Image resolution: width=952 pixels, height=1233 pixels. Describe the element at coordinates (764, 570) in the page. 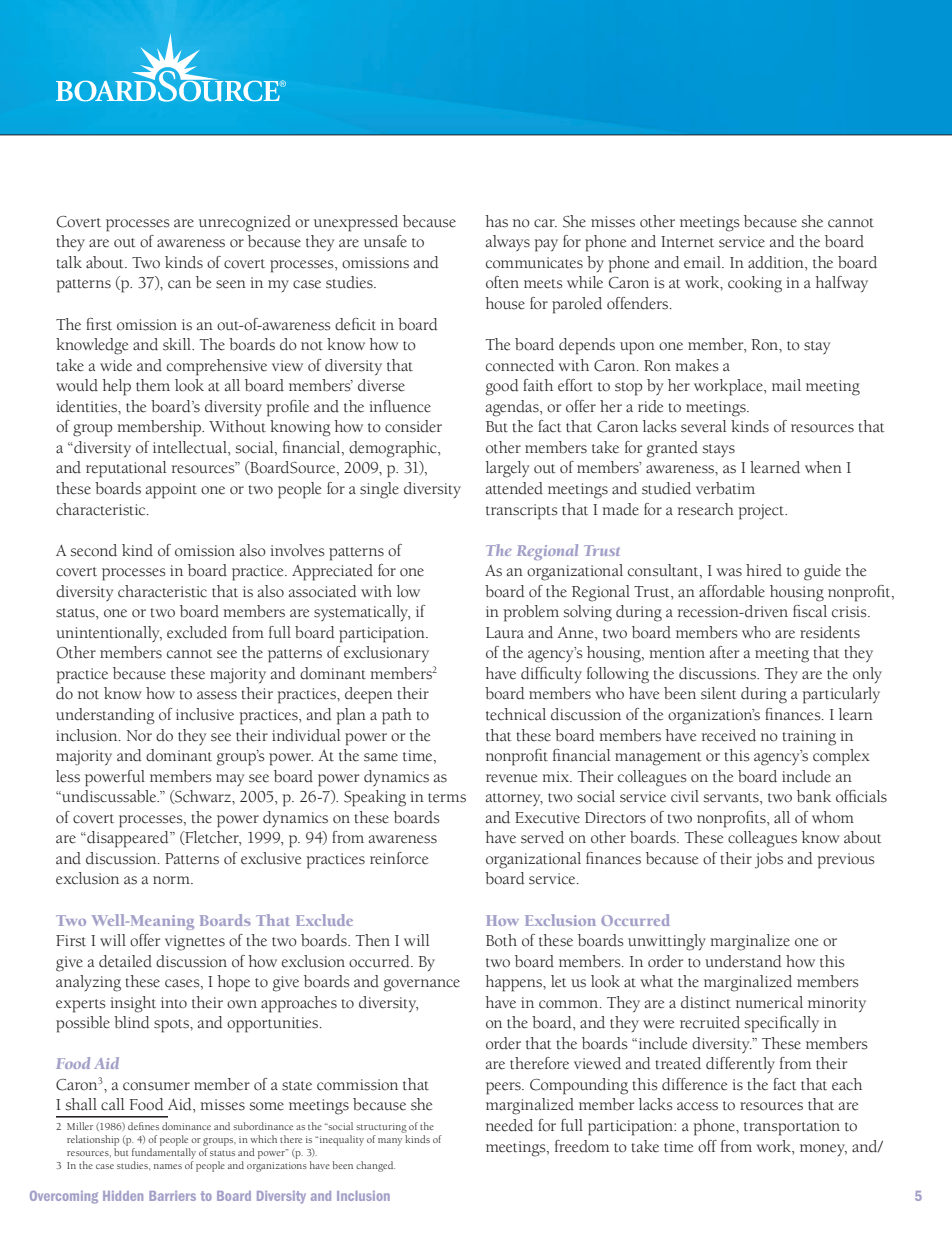

I see `hired` at that location.
